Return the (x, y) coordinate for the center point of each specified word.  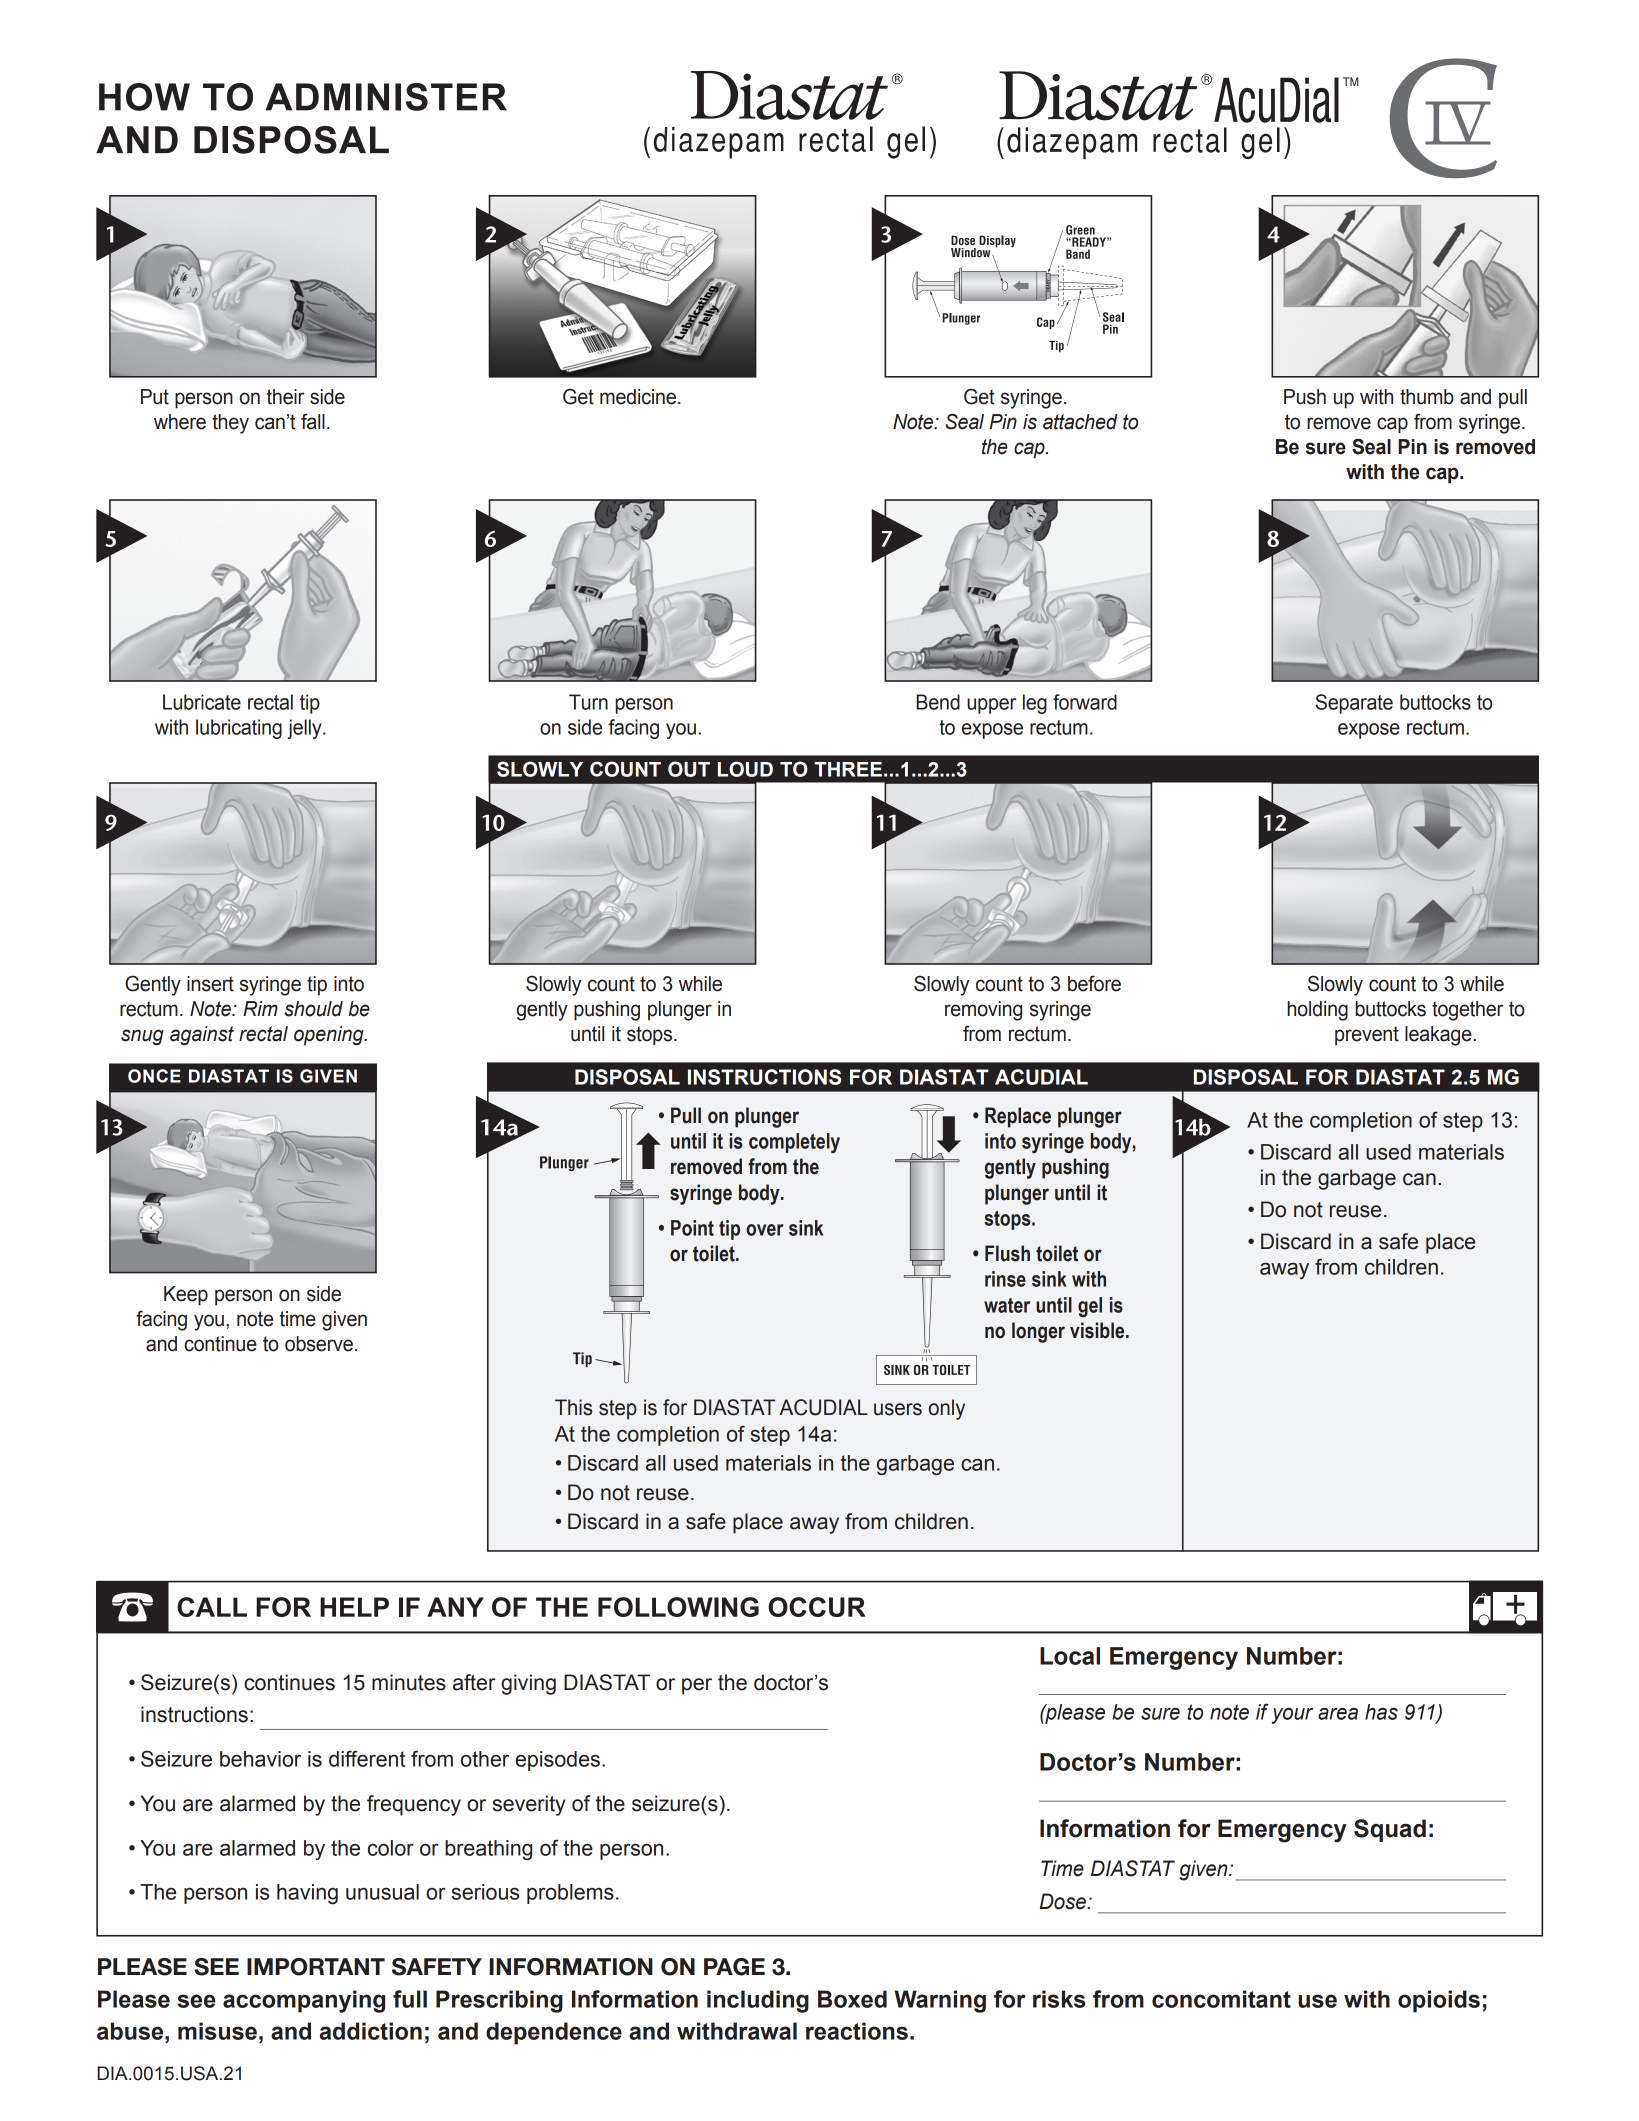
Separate (1354, 704)
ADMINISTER (386, 97)
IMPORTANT (316, 1967)
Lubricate (202, 702)
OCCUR (817, 1607)
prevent (1367, 1036)
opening (330, 1036)
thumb (1427, 397)
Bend (938, 702)
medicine (638, 397)
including (758, 2001)
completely (794, 1143)
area (1338, 1713)
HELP (354, 1607)
